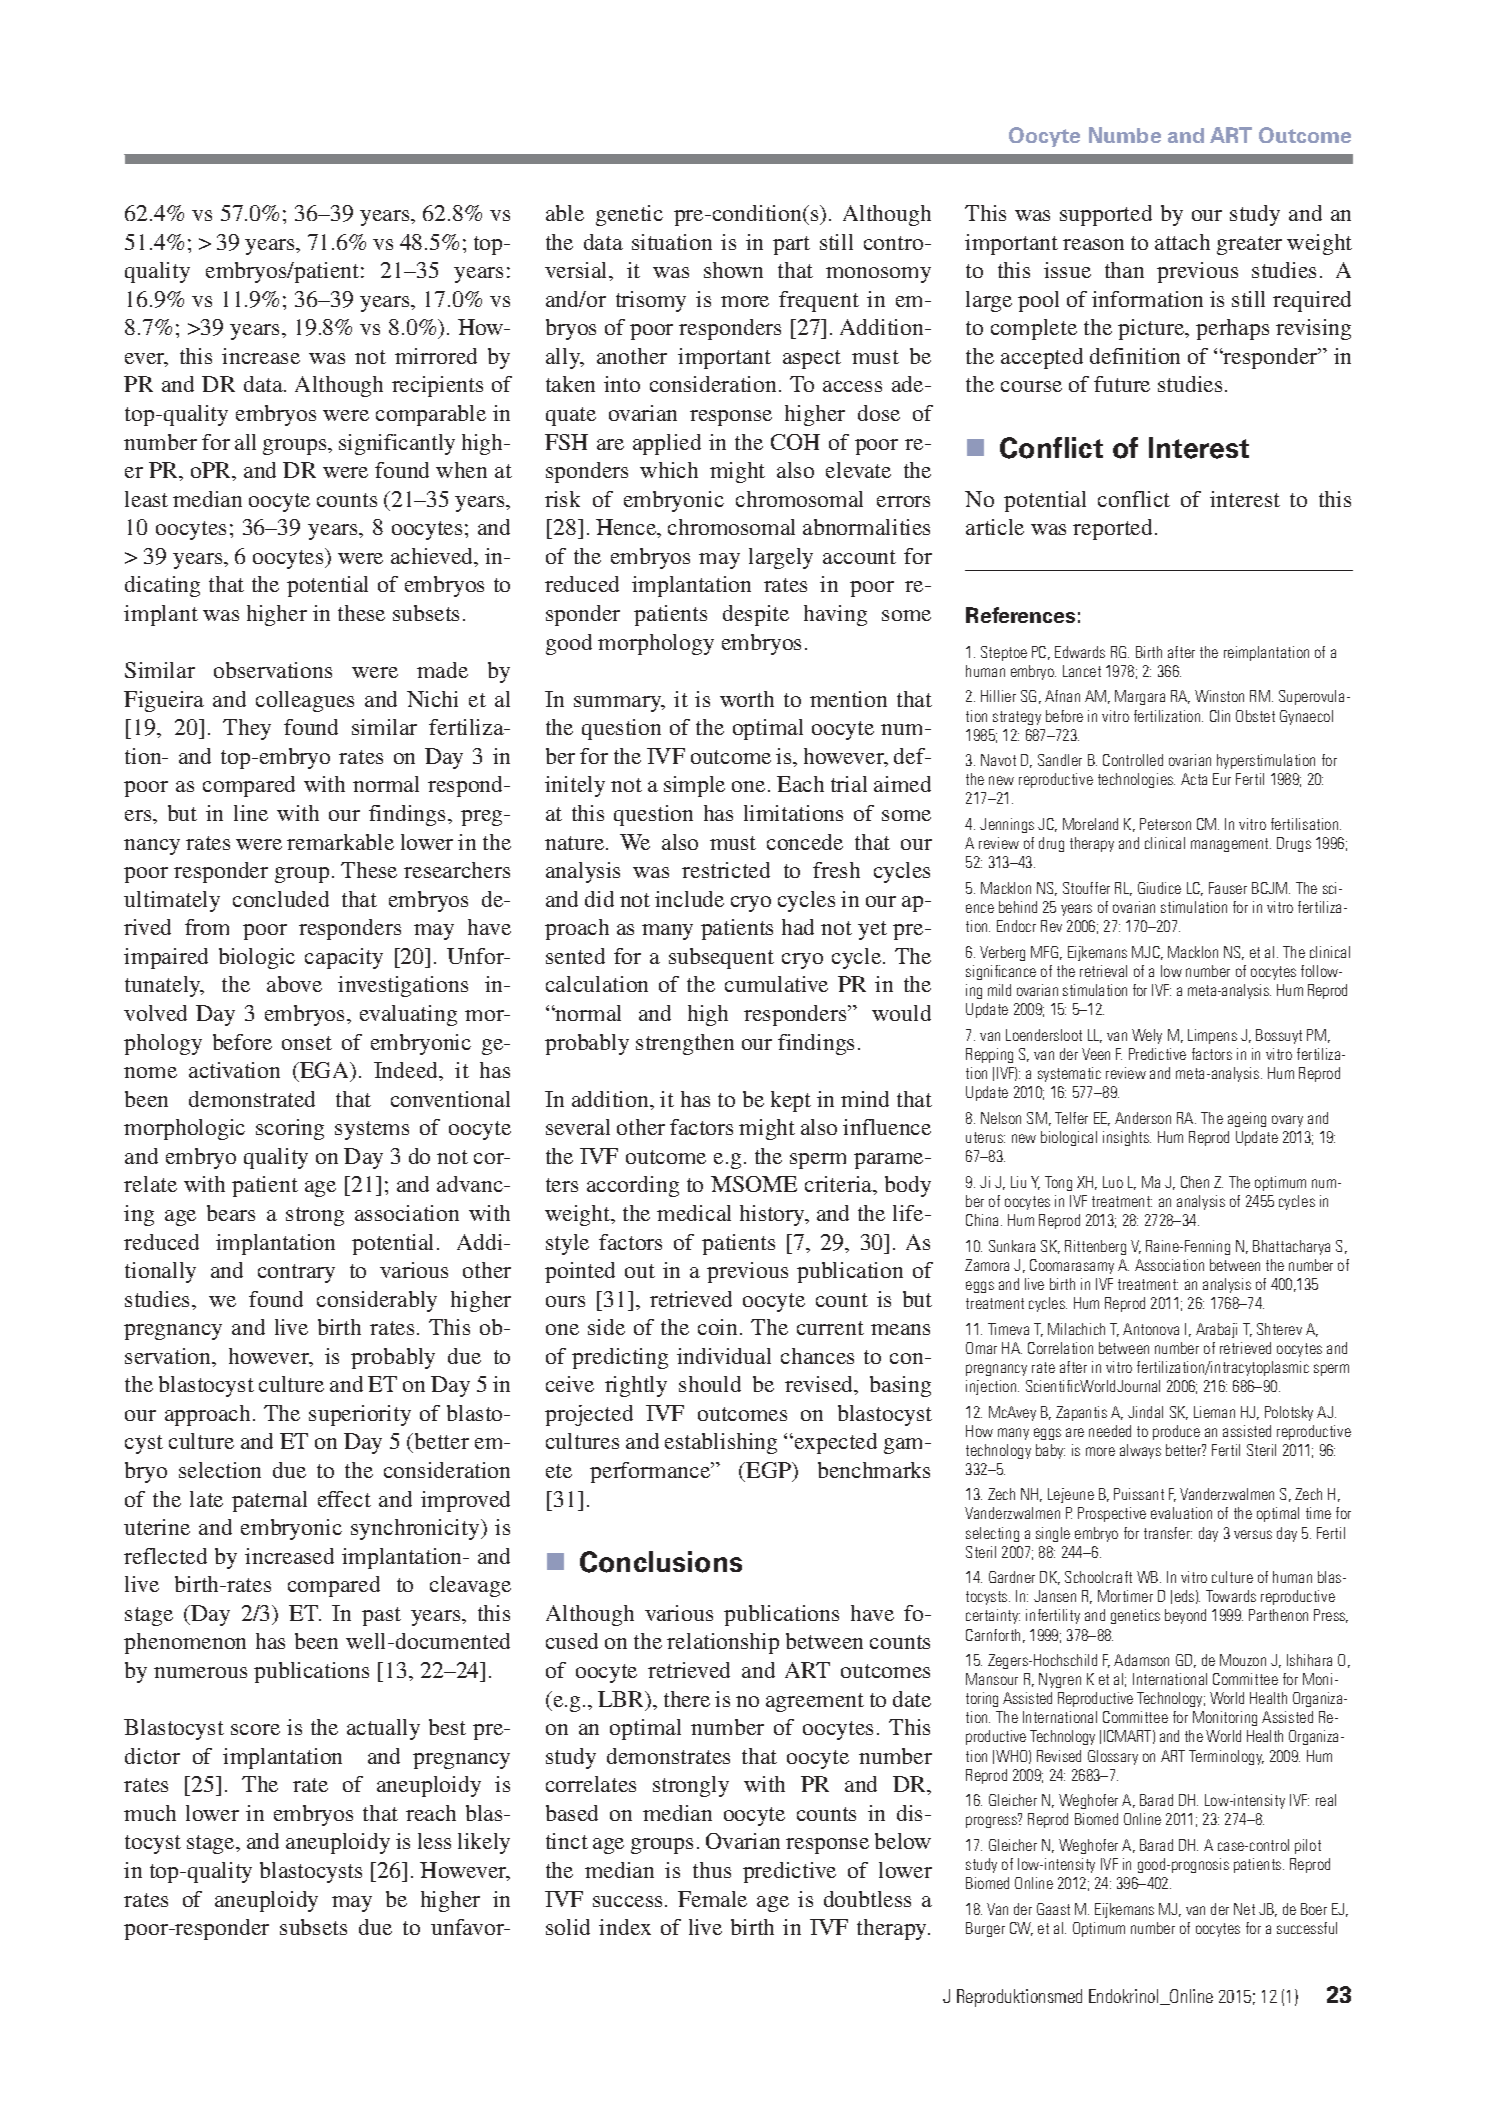 The width and height of the image is (1491, 2110). I want to click on Chen, so click(1195, 1182).
